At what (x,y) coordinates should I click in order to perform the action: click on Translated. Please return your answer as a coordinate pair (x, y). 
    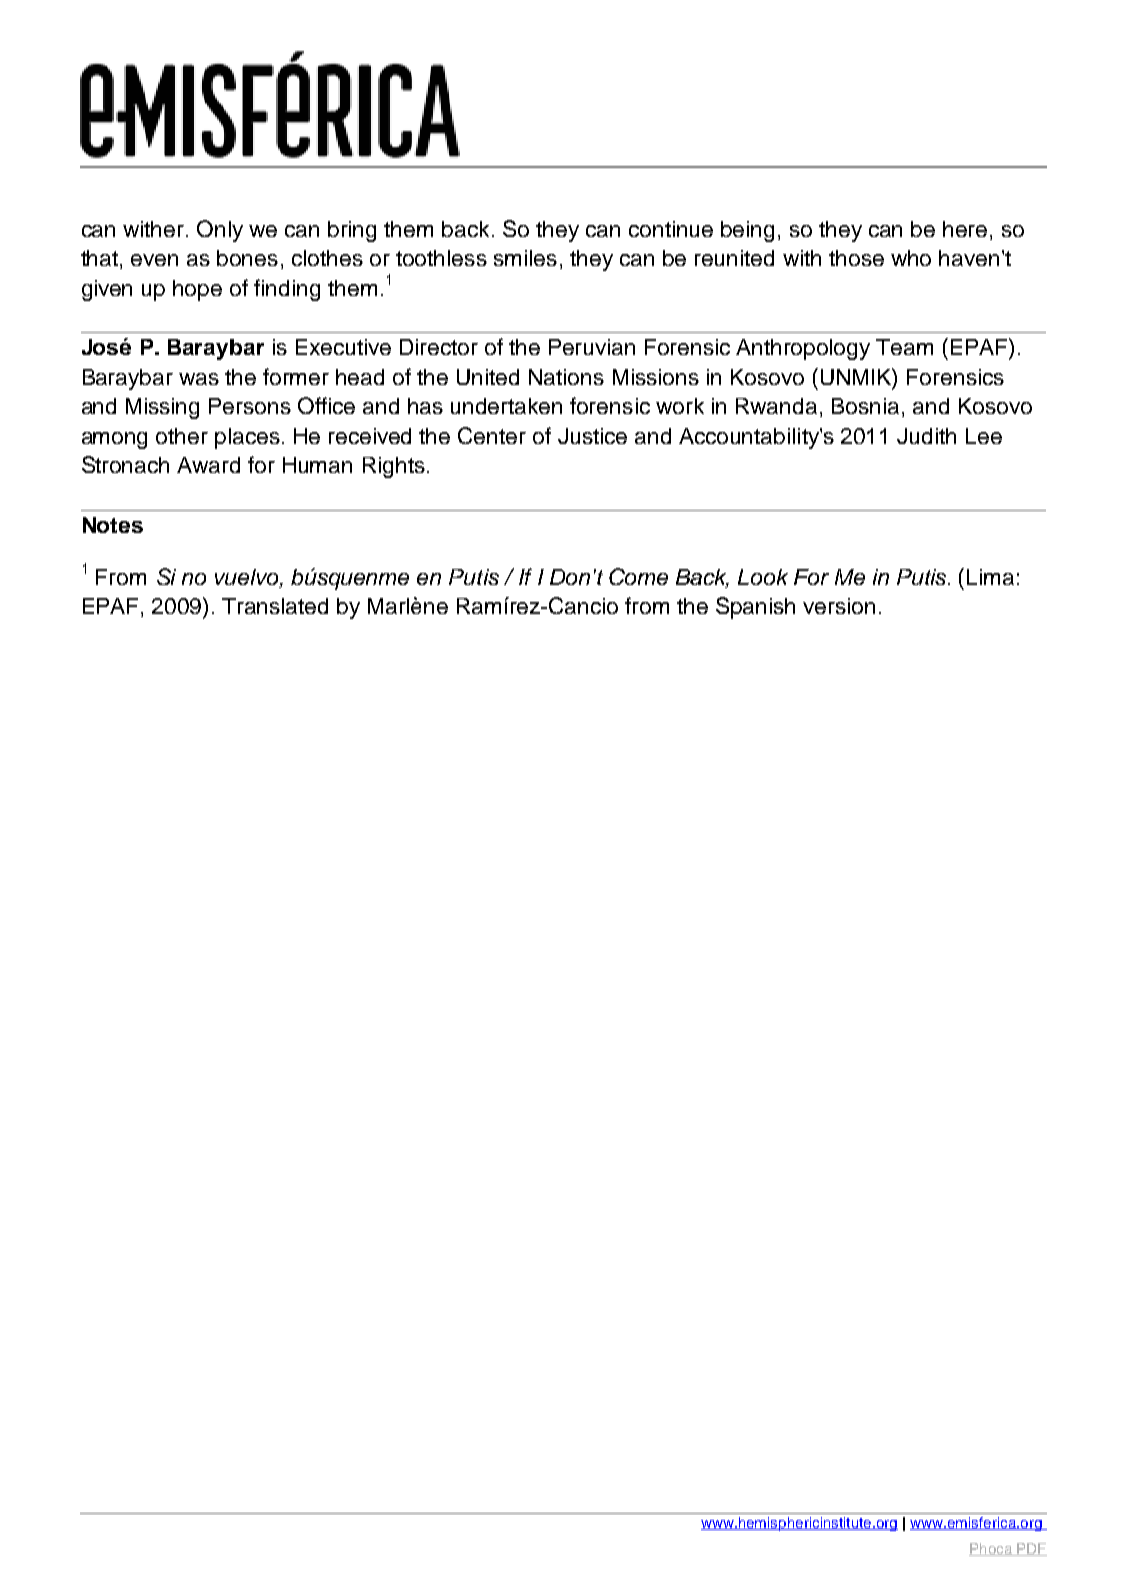
    Looking at the image, I should click on (275, 606).
